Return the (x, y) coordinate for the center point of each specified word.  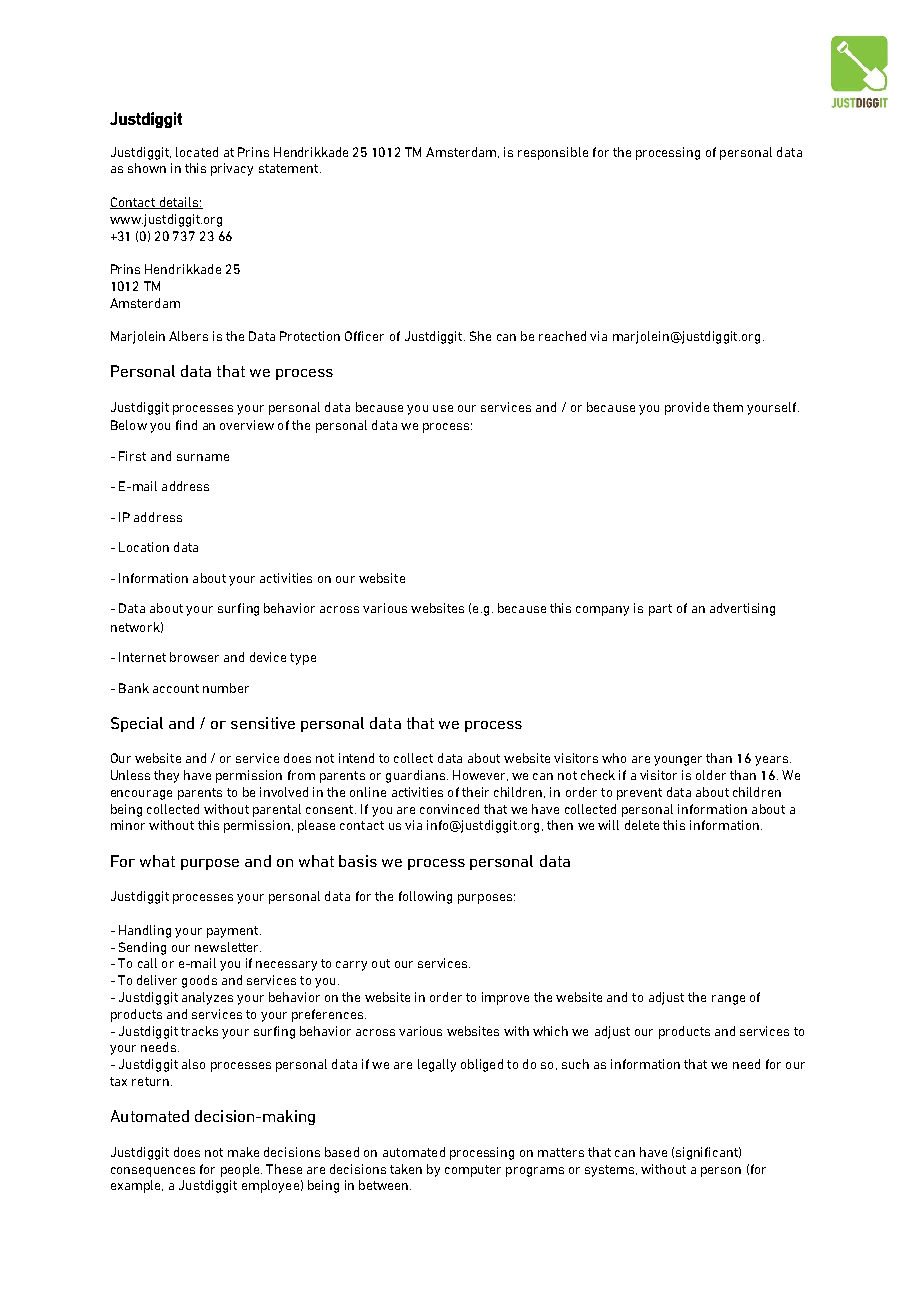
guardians (417, 776)
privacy (232, 169)
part (660, 610)
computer (473, 1171)
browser (194, 657)
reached (562, 336)
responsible (553, 153)
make (243, 1152)
